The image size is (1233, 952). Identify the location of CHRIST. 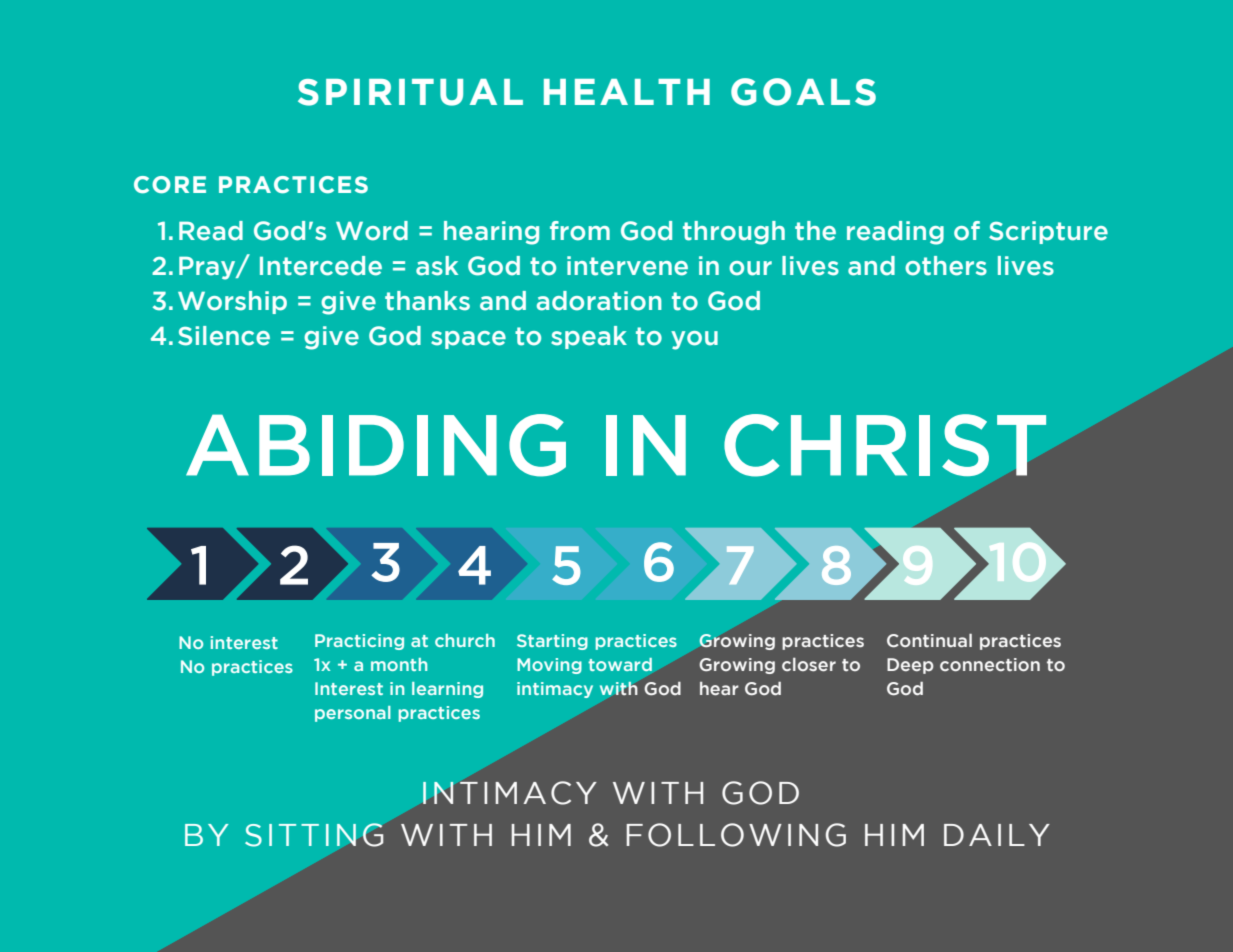
(885, 445).
